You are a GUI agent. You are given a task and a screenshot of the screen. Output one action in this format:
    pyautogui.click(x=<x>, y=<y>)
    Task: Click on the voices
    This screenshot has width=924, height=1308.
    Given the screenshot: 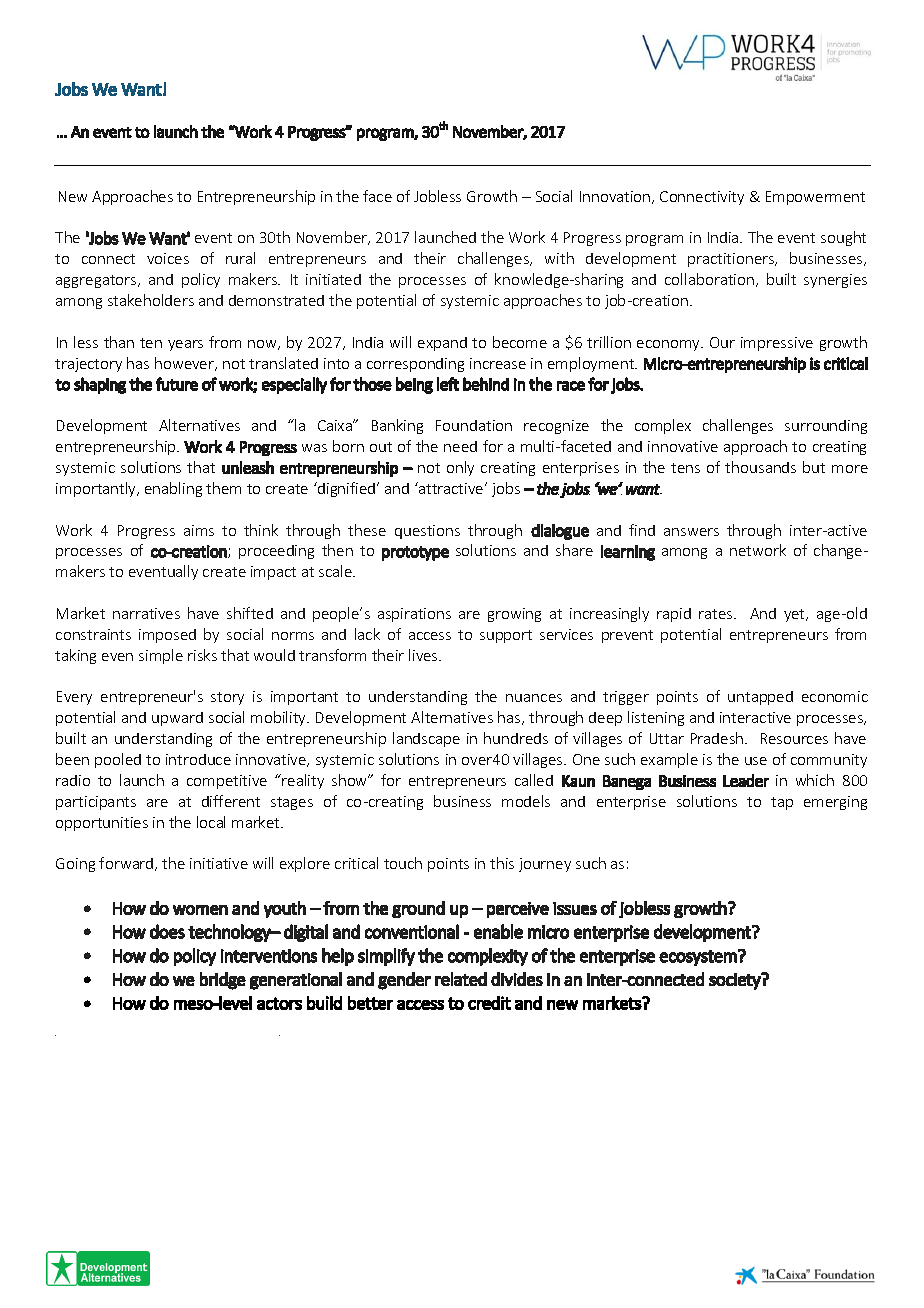 What is the action you would take?
    pyautogui.click(x=168, y=258)
